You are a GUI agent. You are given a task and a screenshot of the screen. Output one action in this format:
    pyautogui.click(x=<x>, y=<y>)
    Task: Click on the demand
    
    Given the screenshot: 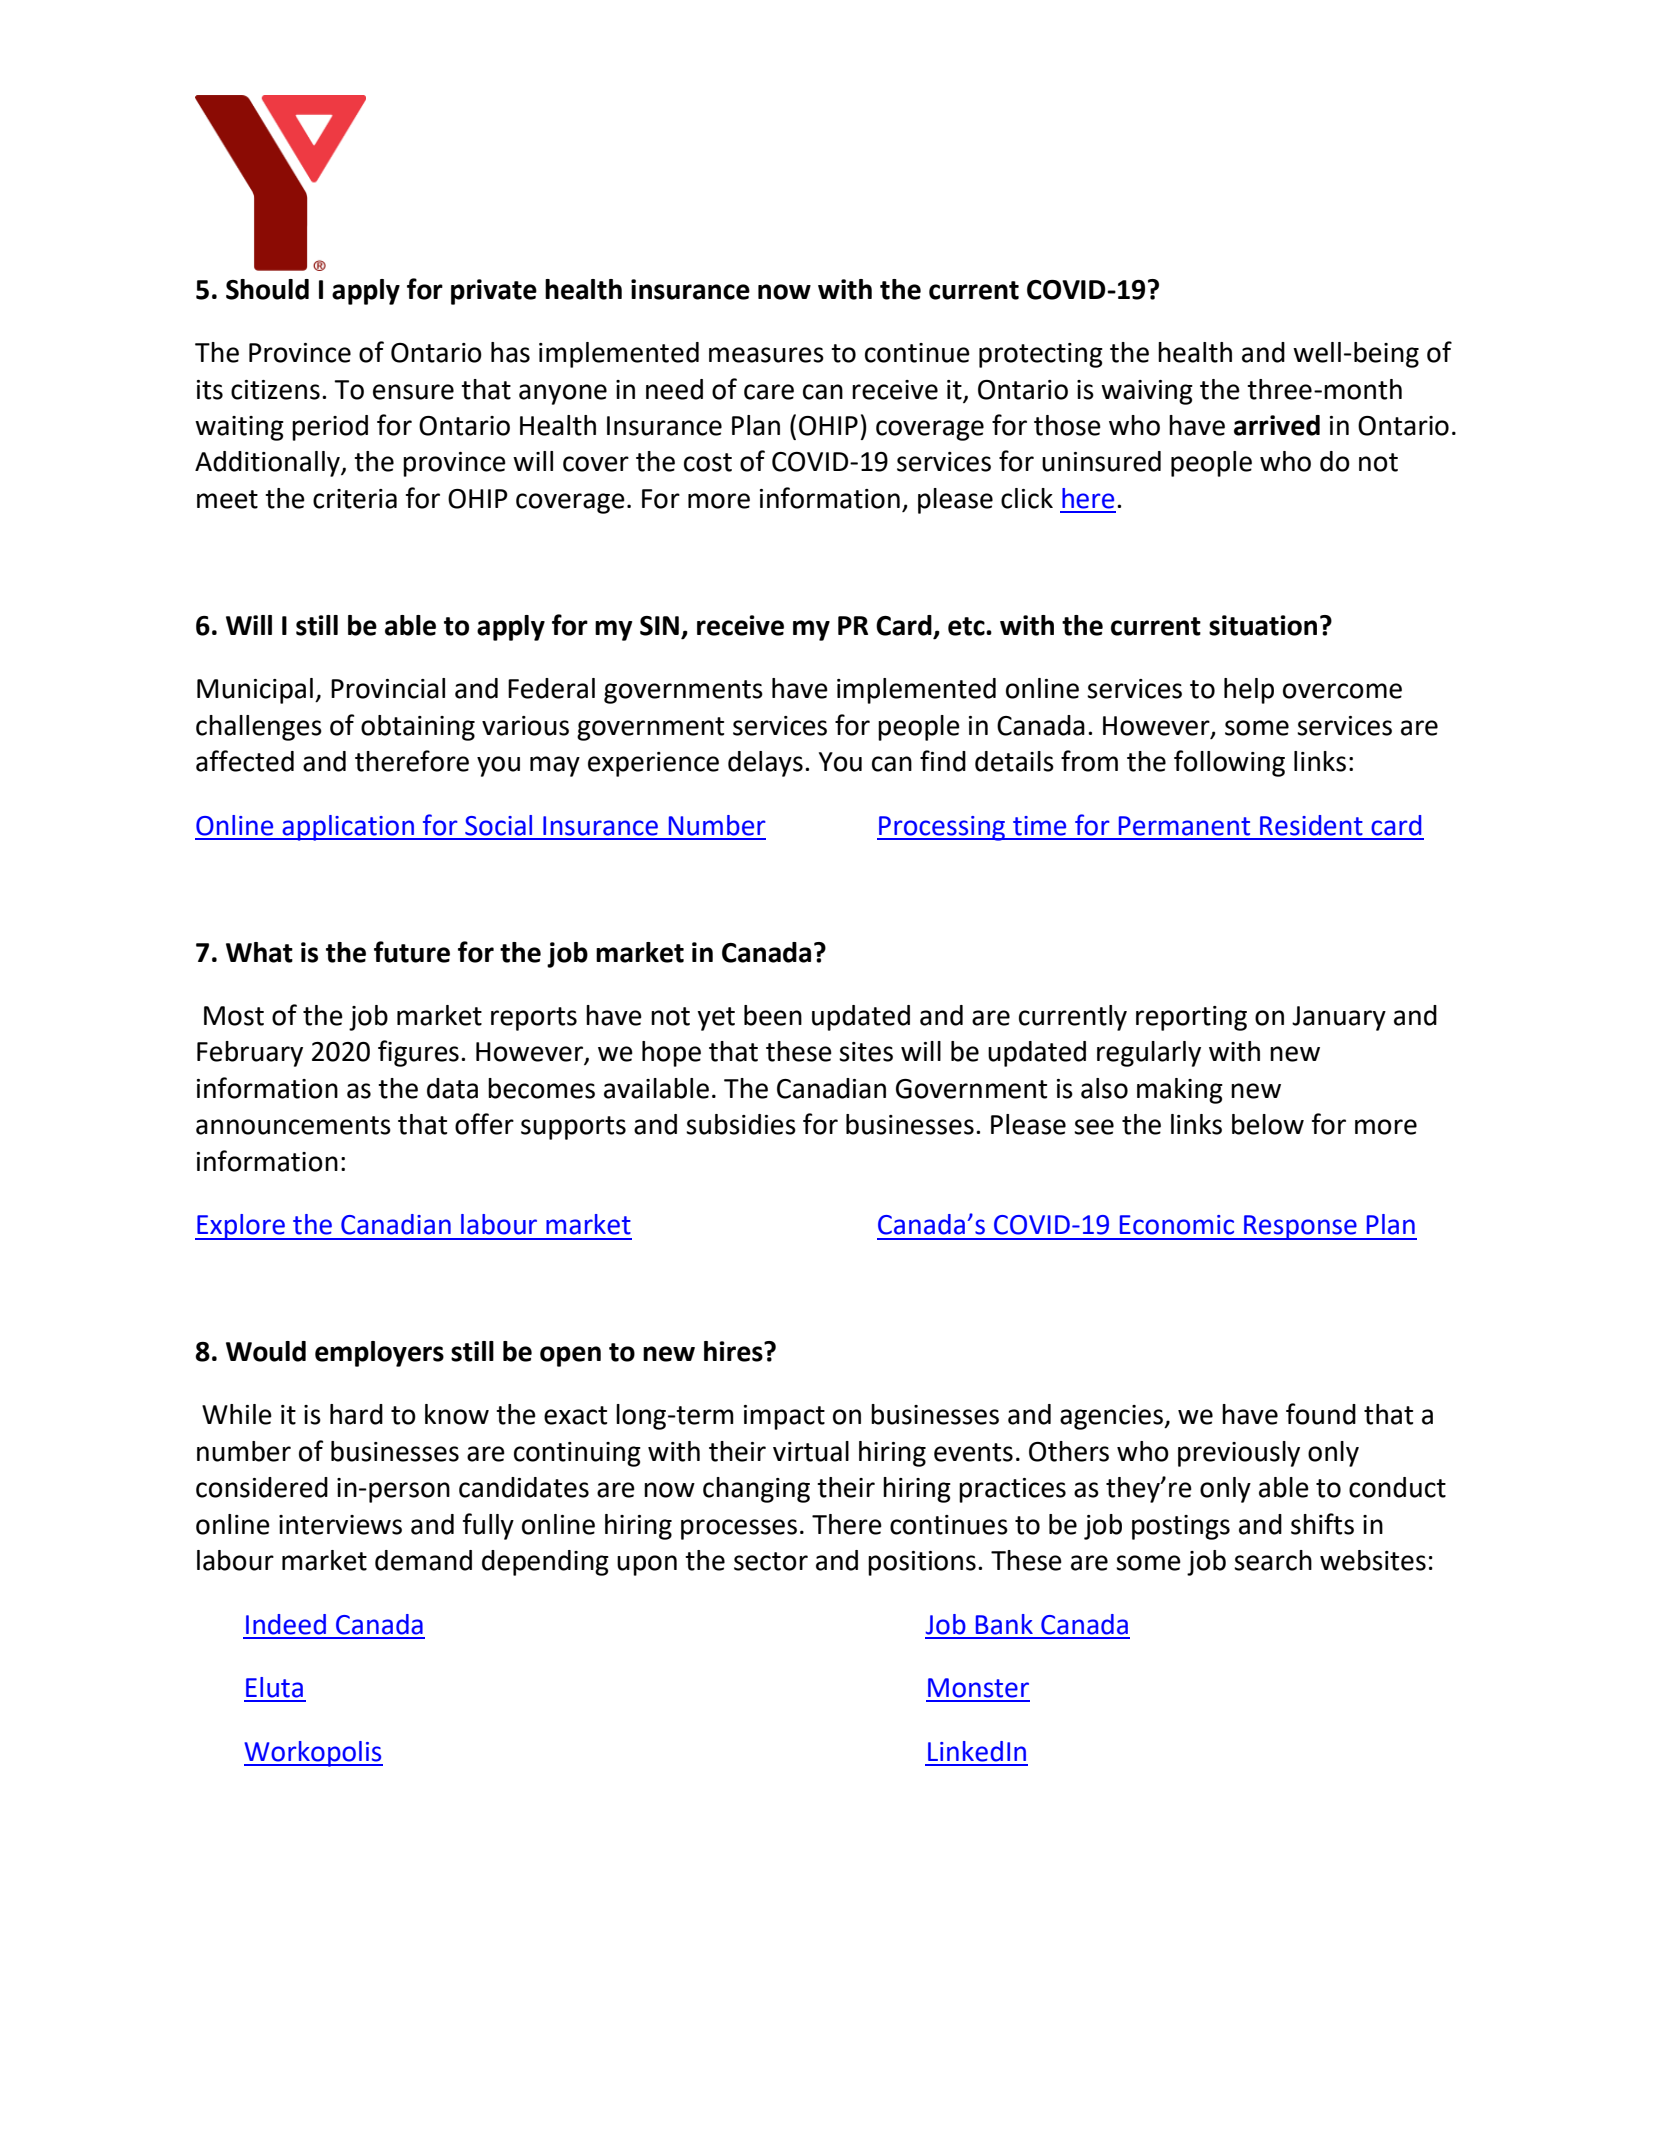 What is the action you would take?
    pyautogui.click(x=423, y=1560)
